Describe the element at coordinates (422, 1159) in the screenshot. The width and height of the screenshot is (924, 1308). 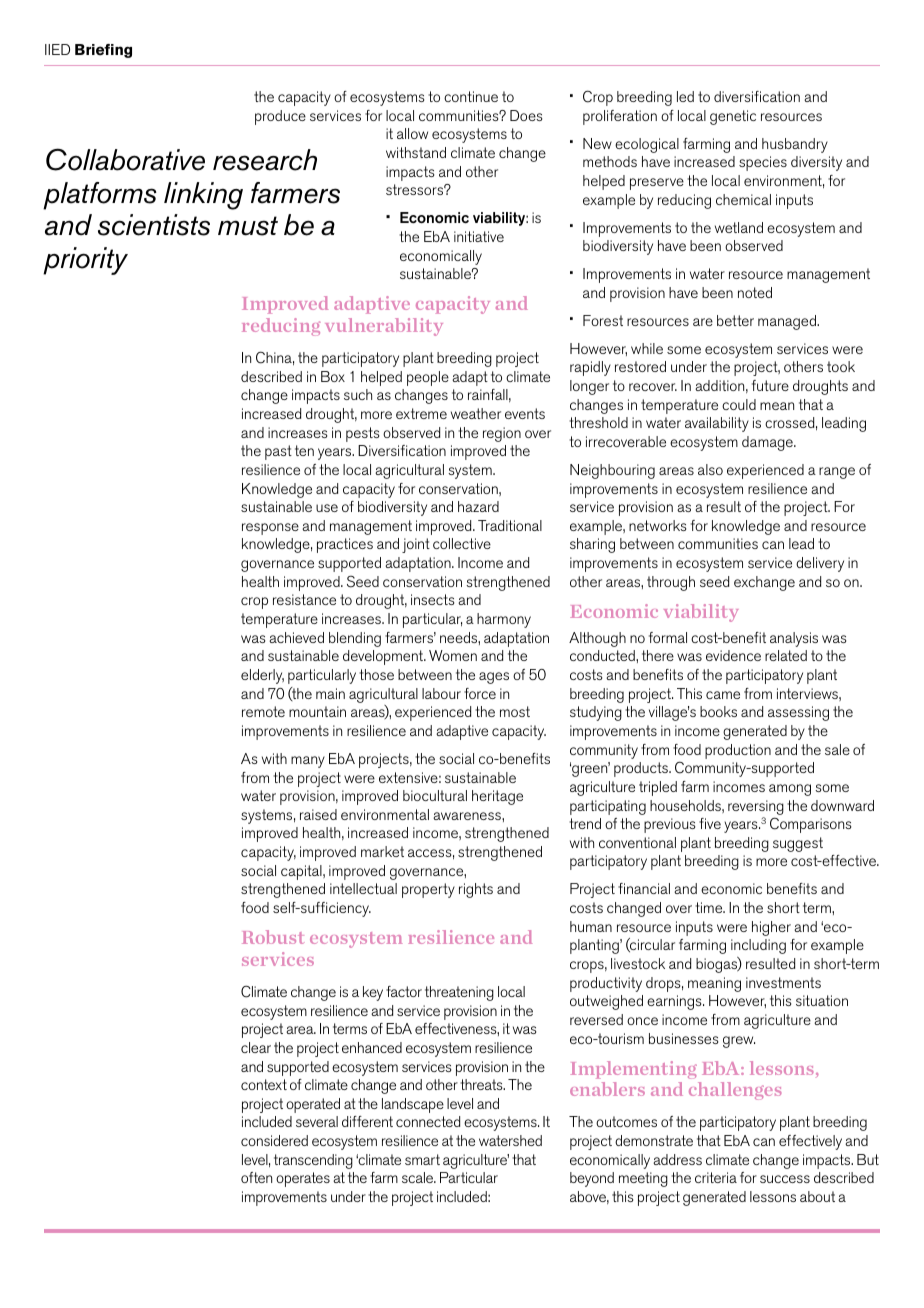
I see `smart` at that location.
